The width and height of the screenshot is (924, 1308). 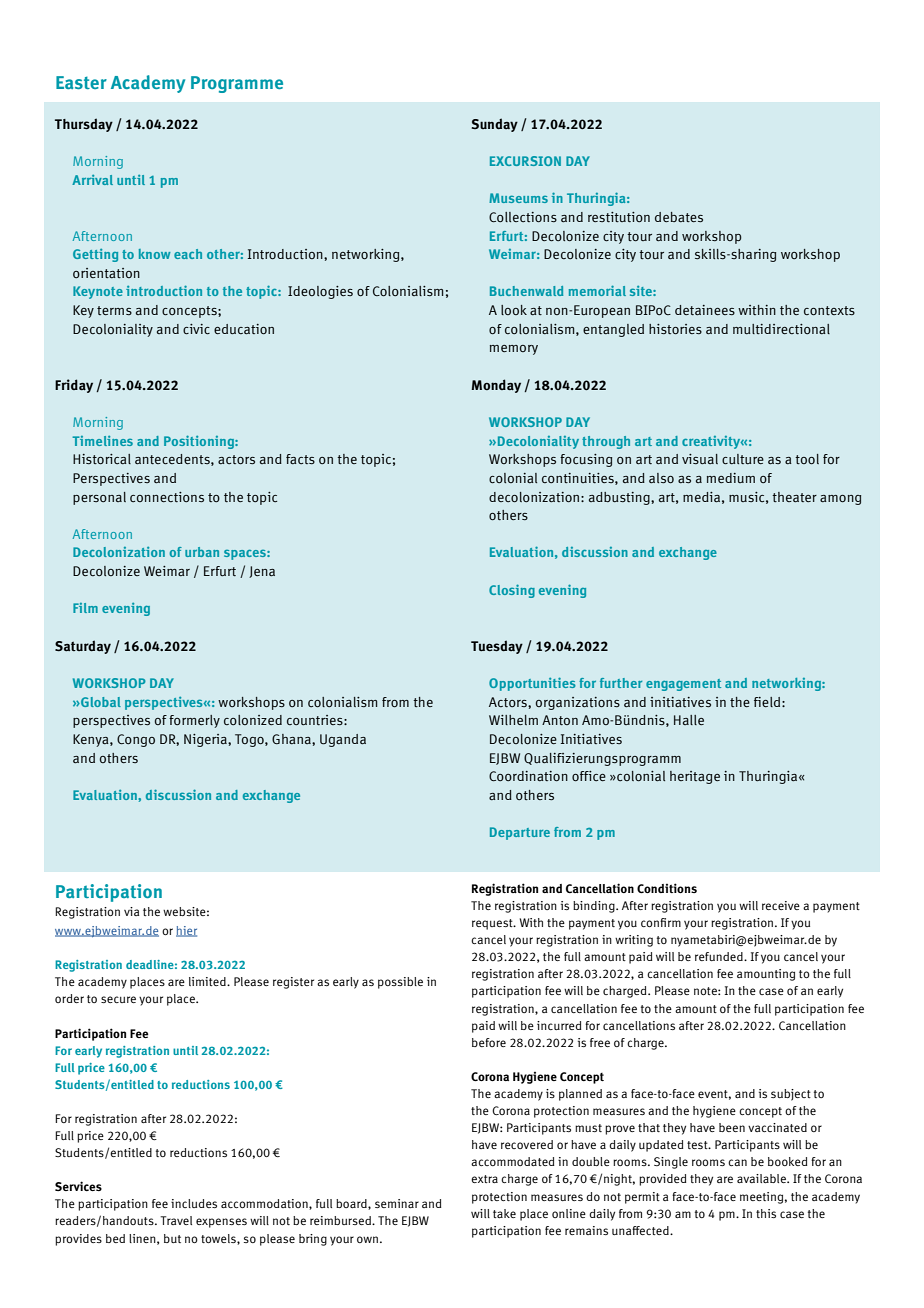 What do you see at coordinates (186, 931) in the screenshot?
I see `hier` at bounding box center [186, 931].
